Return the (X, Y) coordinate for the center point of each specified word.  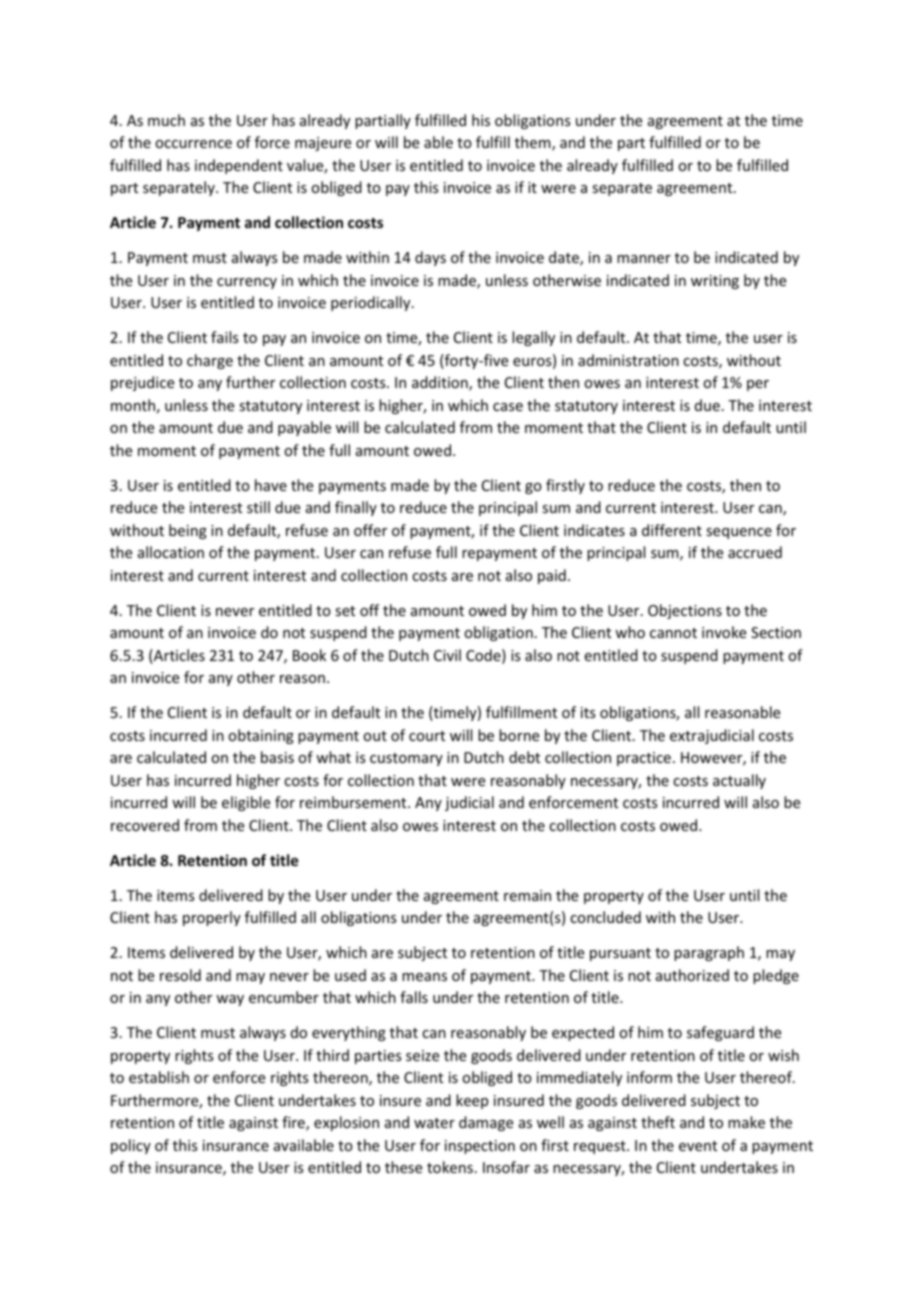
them (534, 143)
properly (212, 918)
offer (370, 530)
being (188, 531)
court (427, 736)
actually (739, 781)
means (424, 977)
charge (210, 361)
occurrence (193, 144)
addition (441, 383)
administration (628, 360)
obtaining (261, 736)
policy (131, 1146)
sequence (739, 533)
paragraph (709, 953)
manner (644, 259)
